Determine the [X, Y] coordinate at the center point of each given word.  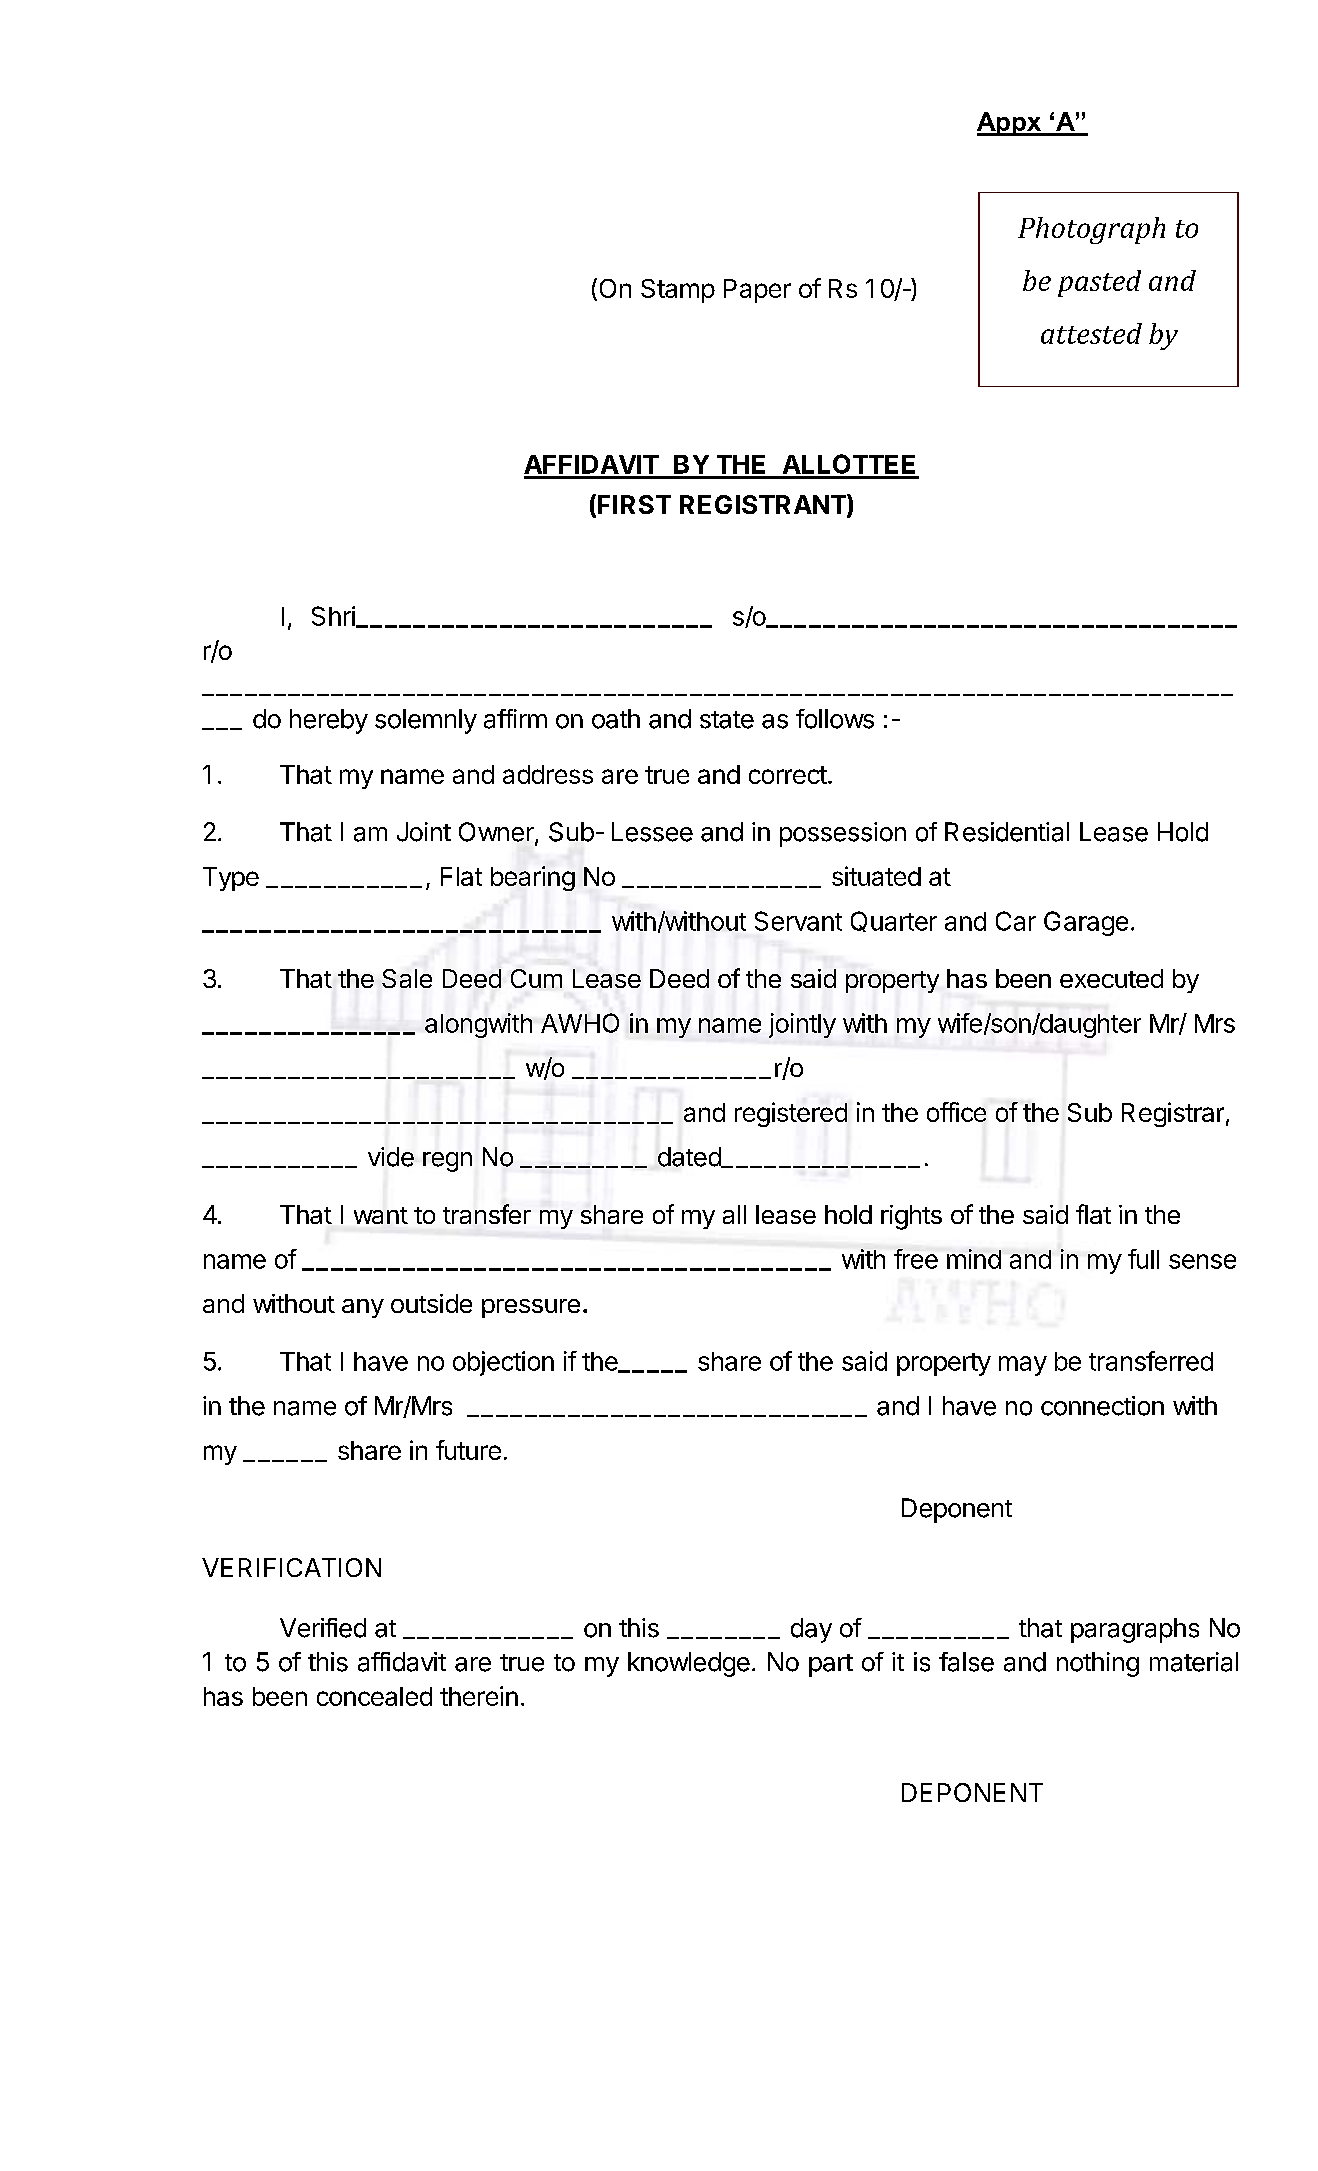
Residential [1007, 832]
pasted [1099, 283]
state [727, 720]
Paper [757, 291]
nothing [1098, 1664]
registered [791, 1114]
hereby [329, 721]
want [381, 1215]
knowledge [689, 1664]
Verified [323, 1628]
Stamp [678, 291]
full [1143, 1259]
